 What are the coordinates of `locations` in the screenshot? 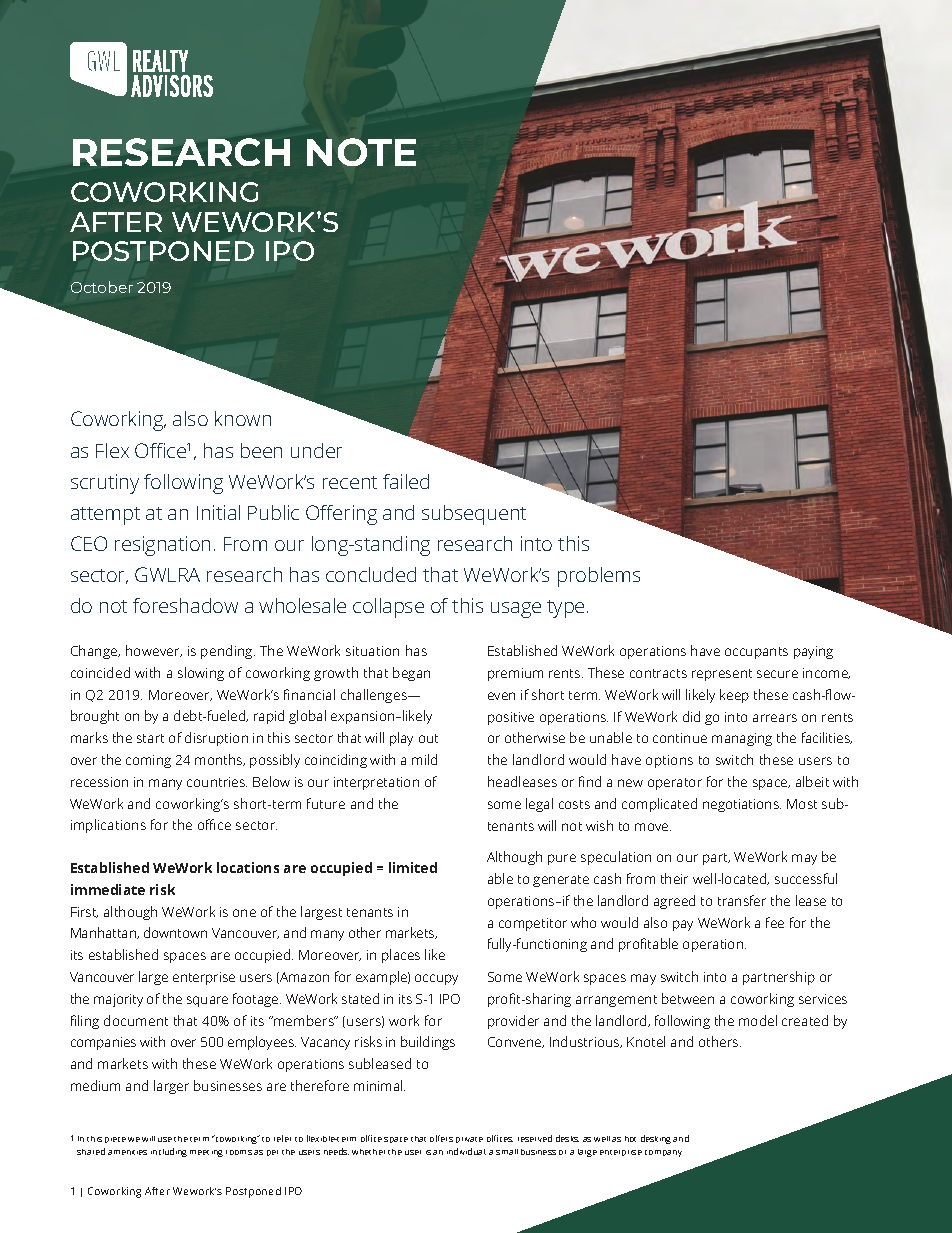 It's located at (248, 867).
